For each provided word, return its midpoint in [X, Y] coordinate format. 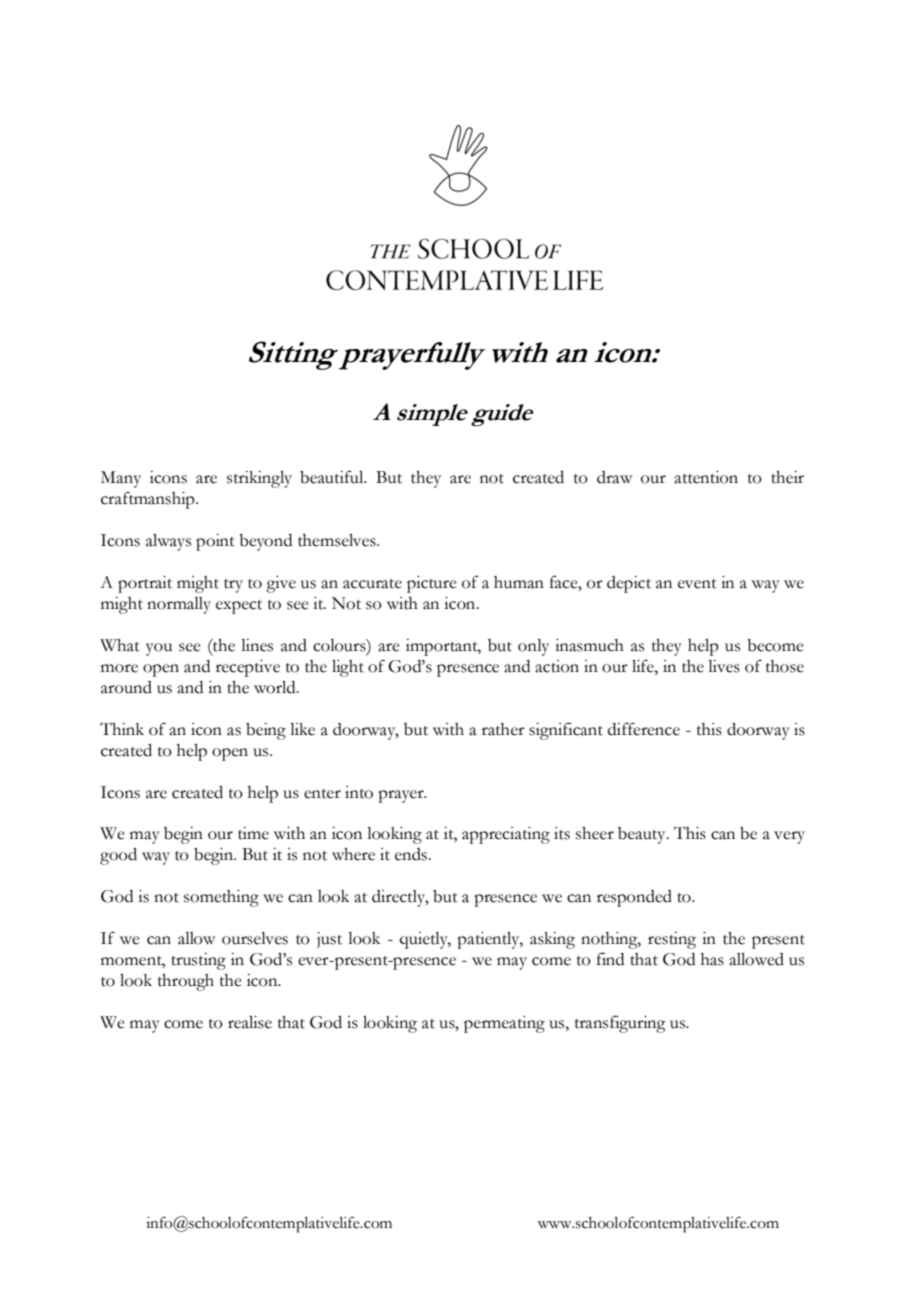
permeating [504, 1024]
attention [706, 477]
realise [250, 1022]
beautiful [333, 477]
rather [503, 729]
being [266, 731]
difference [644, 729]
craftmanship [149, 500]
